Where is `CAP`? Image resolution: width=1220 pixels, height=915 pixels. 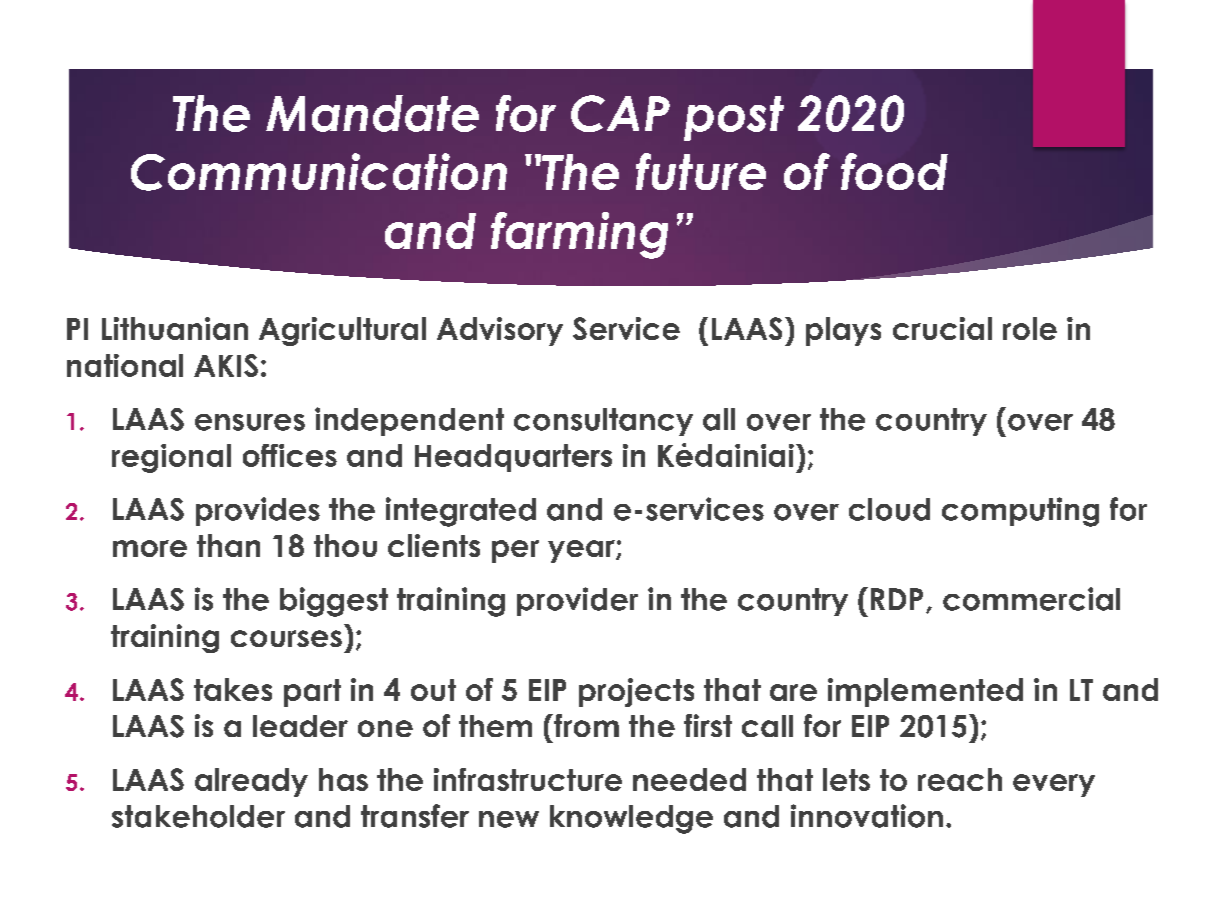 CAP is located at coordinates (620, 113).
